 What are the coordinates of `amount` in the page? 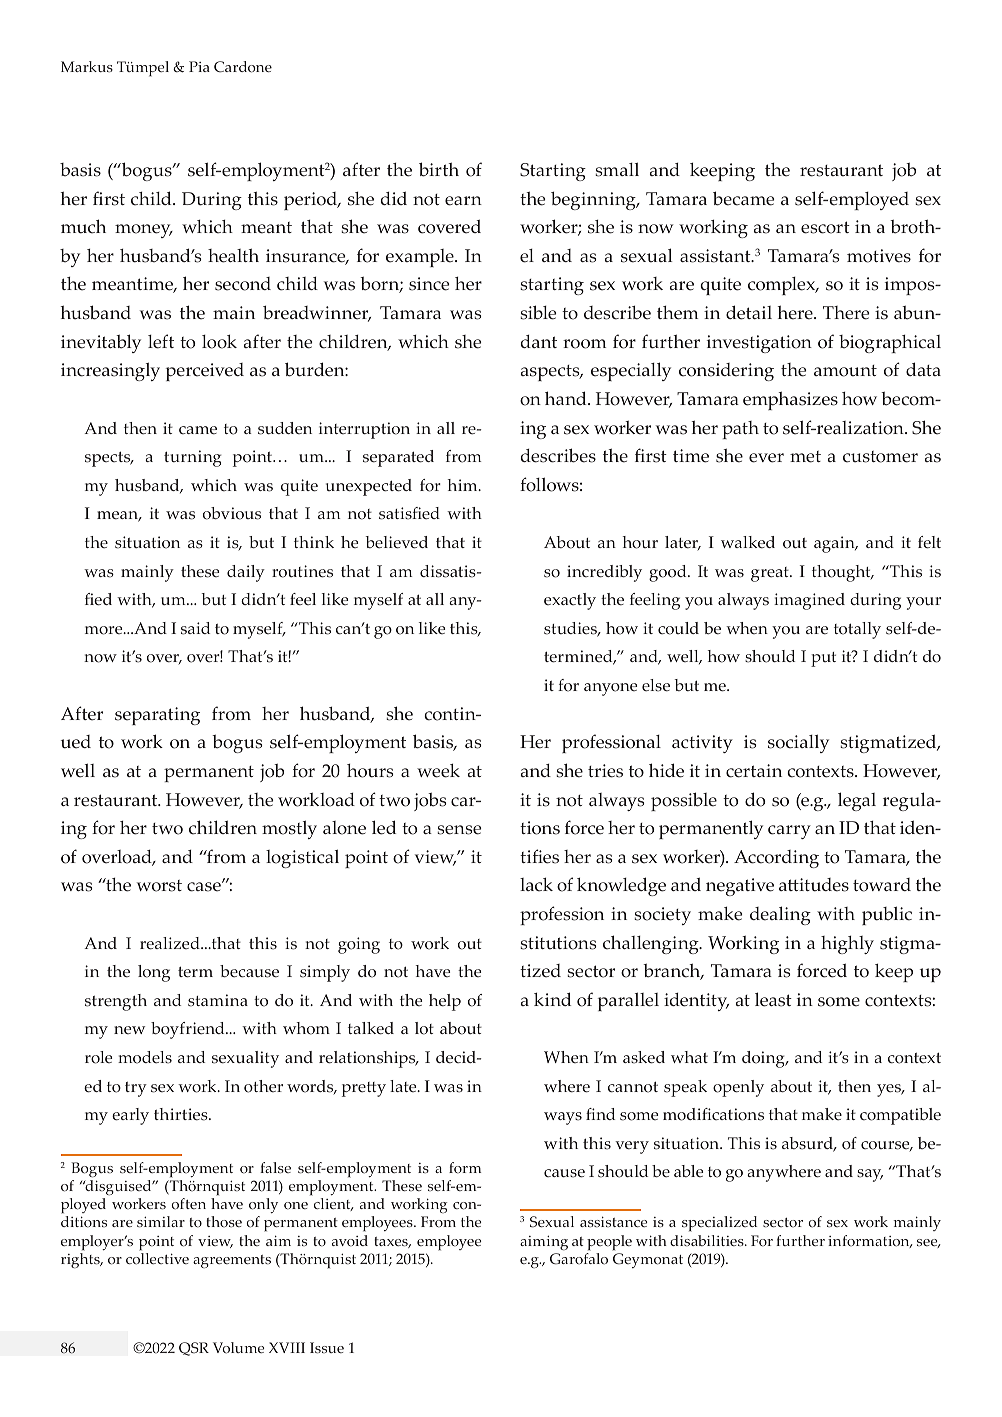 It's located at (845, 371).
